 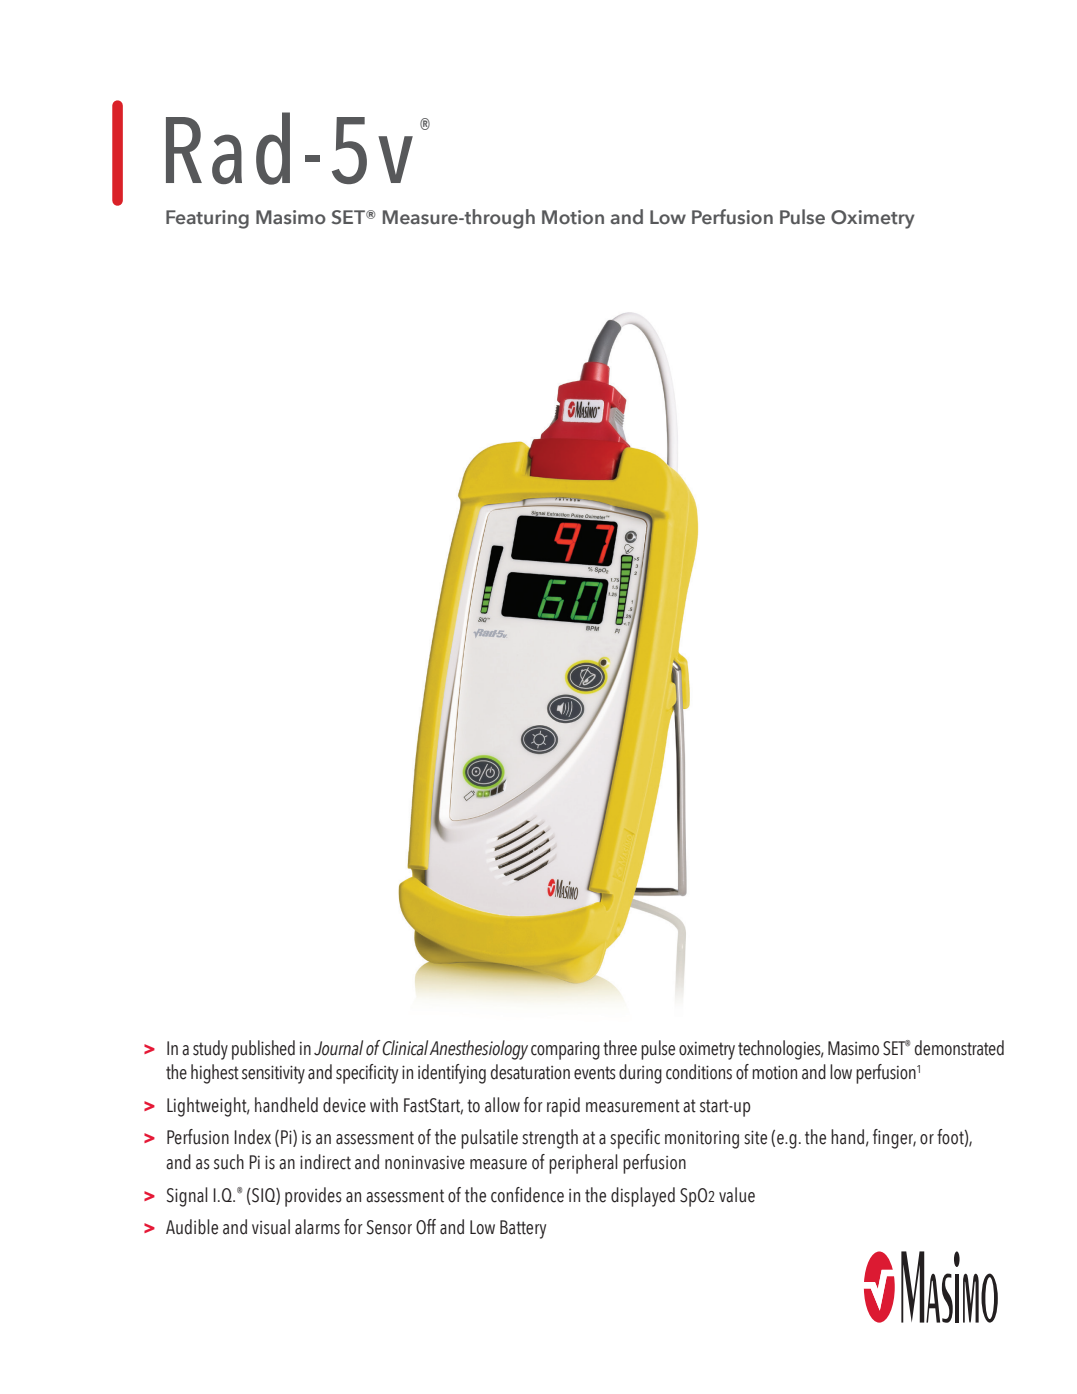 I want to click on conditions, so click(x=699, y=1072).
